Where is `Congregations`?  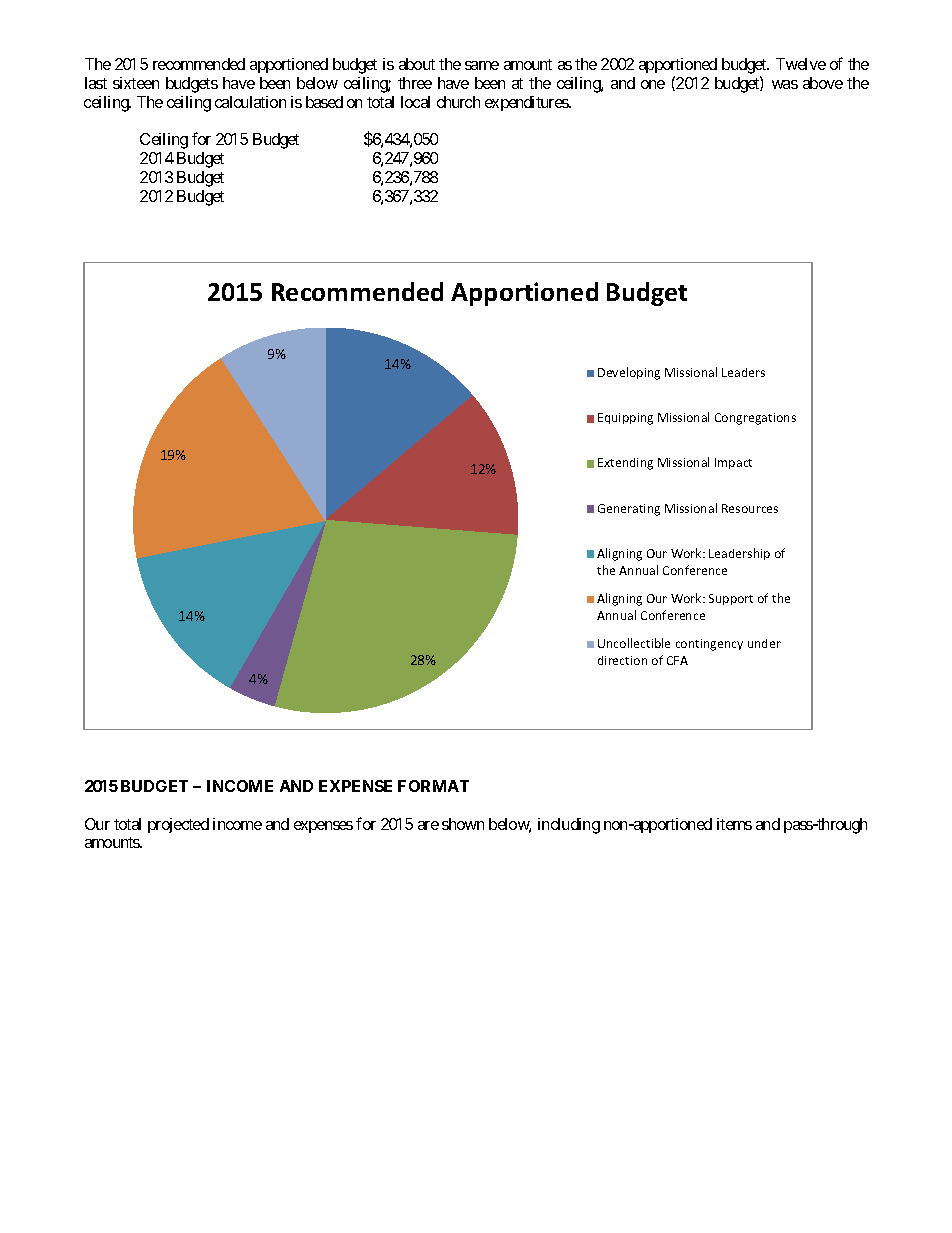 Congregations is located at coordinates (755, 419).
